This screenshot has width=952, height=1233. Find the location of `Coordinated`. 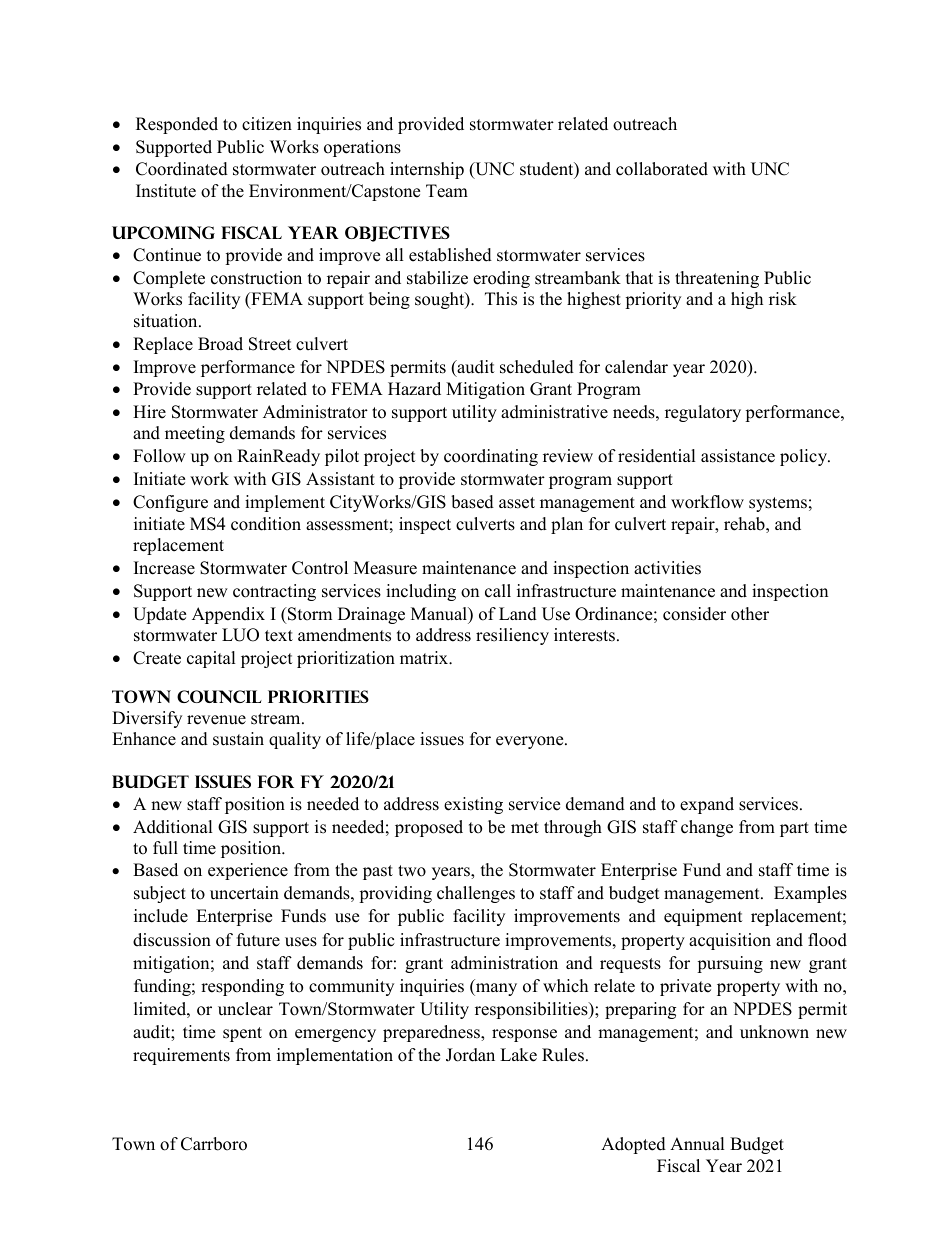

Coordinated is located at coordinates (182, 169).
